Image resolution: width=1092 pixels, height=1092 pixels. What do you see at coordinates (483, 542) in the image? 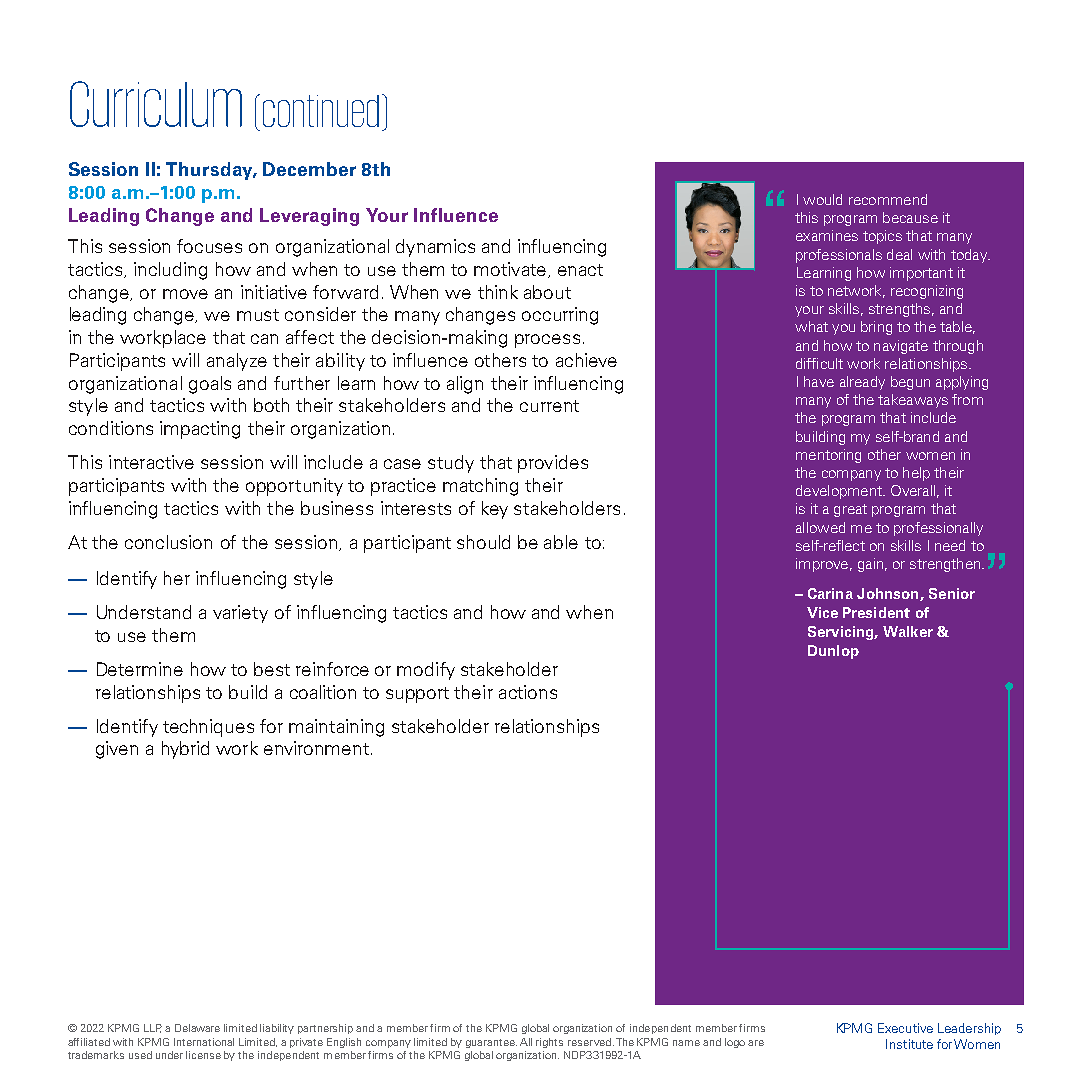
I see `should` at bounding box center [483, 542].
